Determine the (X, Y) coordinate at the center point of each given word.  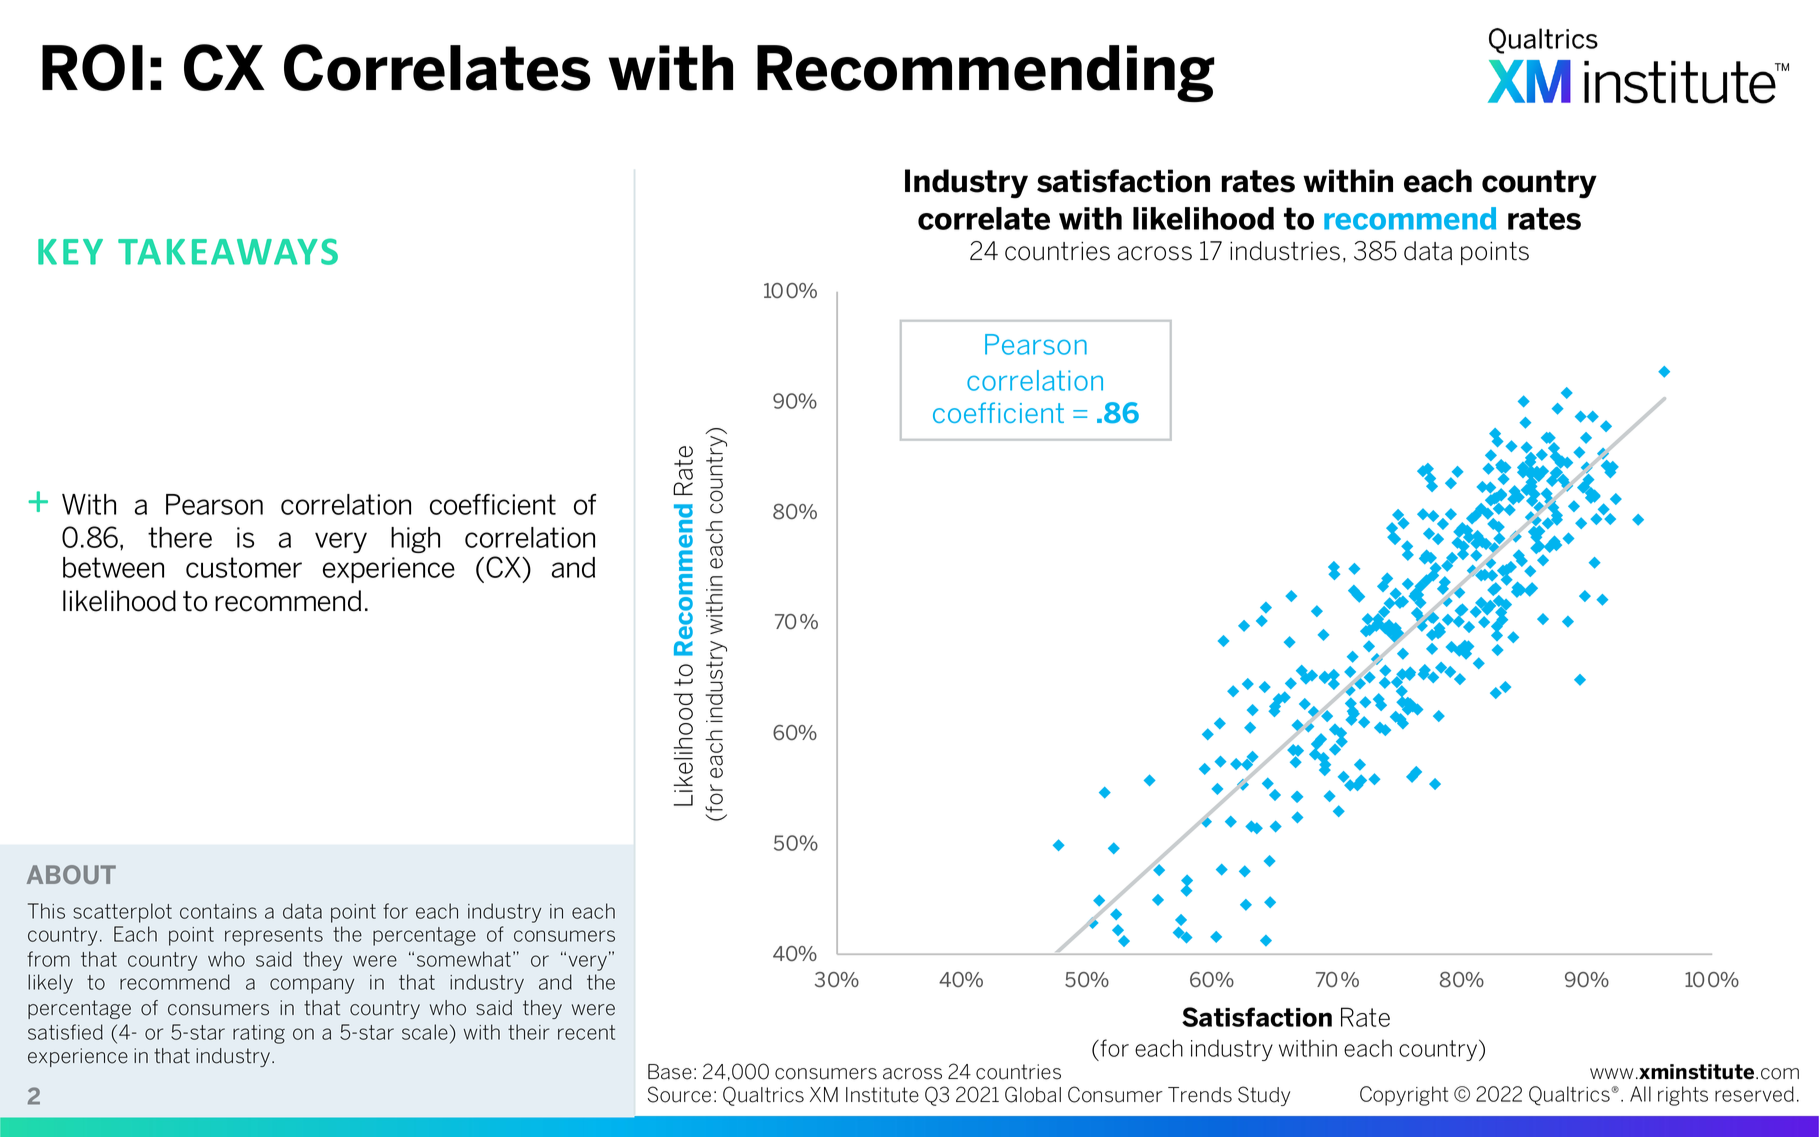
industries (1285, 251)
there (180, 537)
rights (1683, 1096)
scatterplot (122, 913)
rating (259, 1034)
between (113, 567)
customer (244, 567)
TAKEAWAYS (228, 251)
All (1640, 1094)
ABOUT (71, 874)
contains (218, 911)
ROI (92, 67)
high (415, 540)
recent (586, 1032)
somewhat (464, 959)
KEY (70, 252)
